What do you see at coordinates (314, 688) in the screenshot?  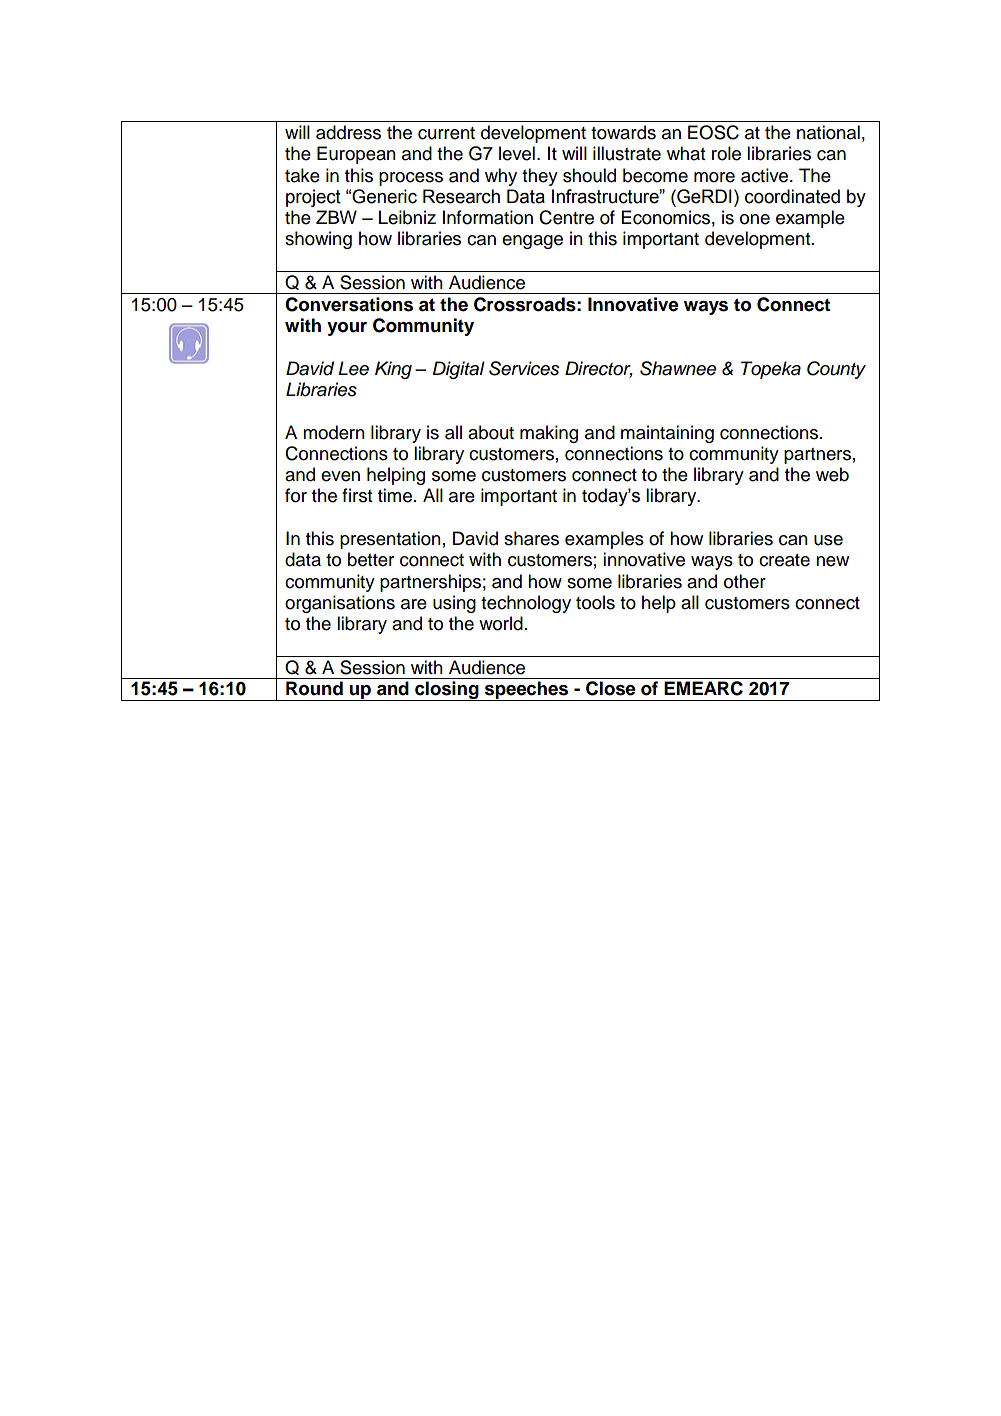 I see `Round` at bounding box center [314, 688].
